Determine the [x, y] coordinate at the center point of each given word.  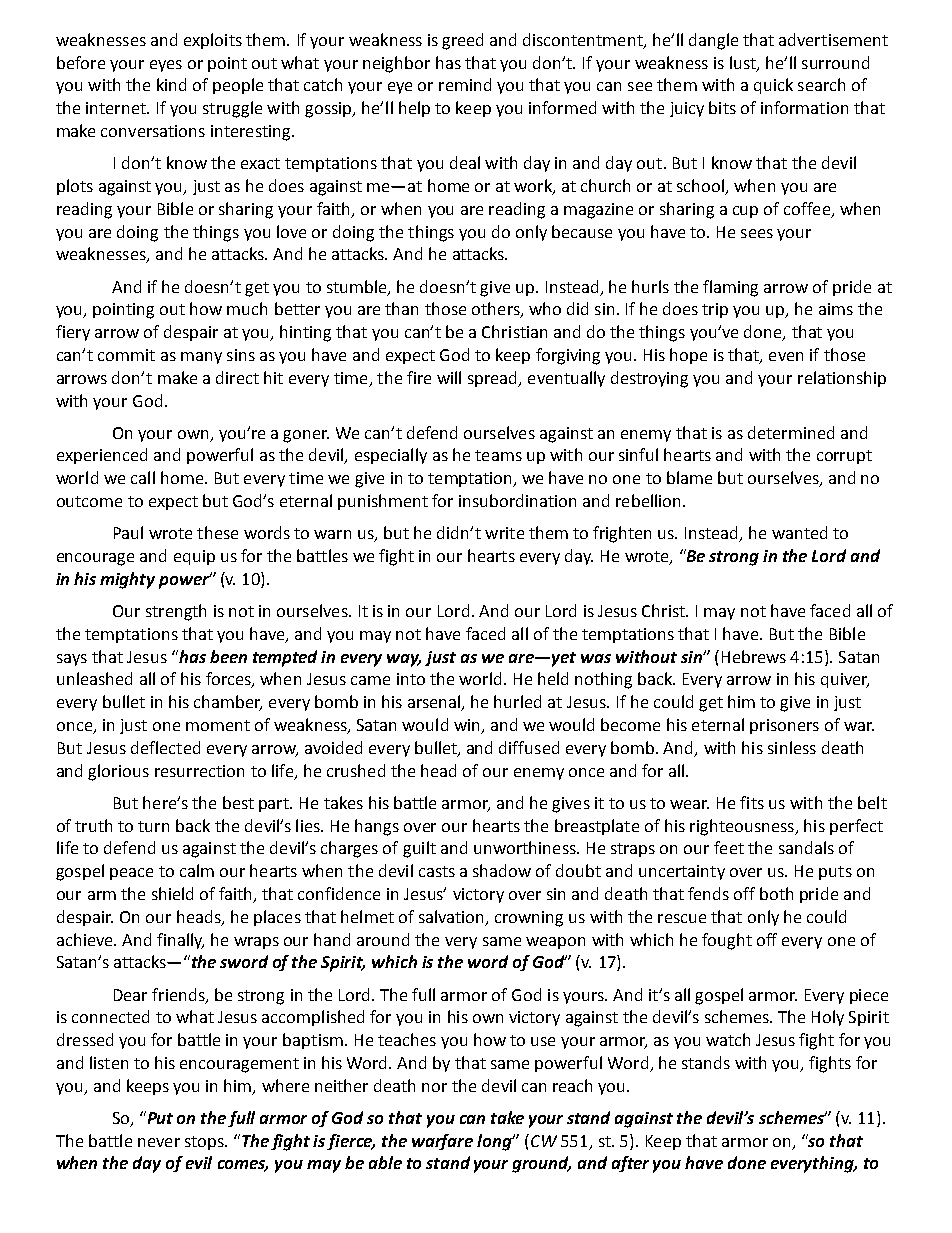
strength [176, 612]
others [497, 310]
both [776, 893]
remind [465, 84]
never [159, 1142]
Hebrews [754, 656]
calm [197, 870]
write [504, 533]
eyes [166, 66]
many [201, 358]
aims [836, 309]
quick [773, 86]
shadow [502, 870]
